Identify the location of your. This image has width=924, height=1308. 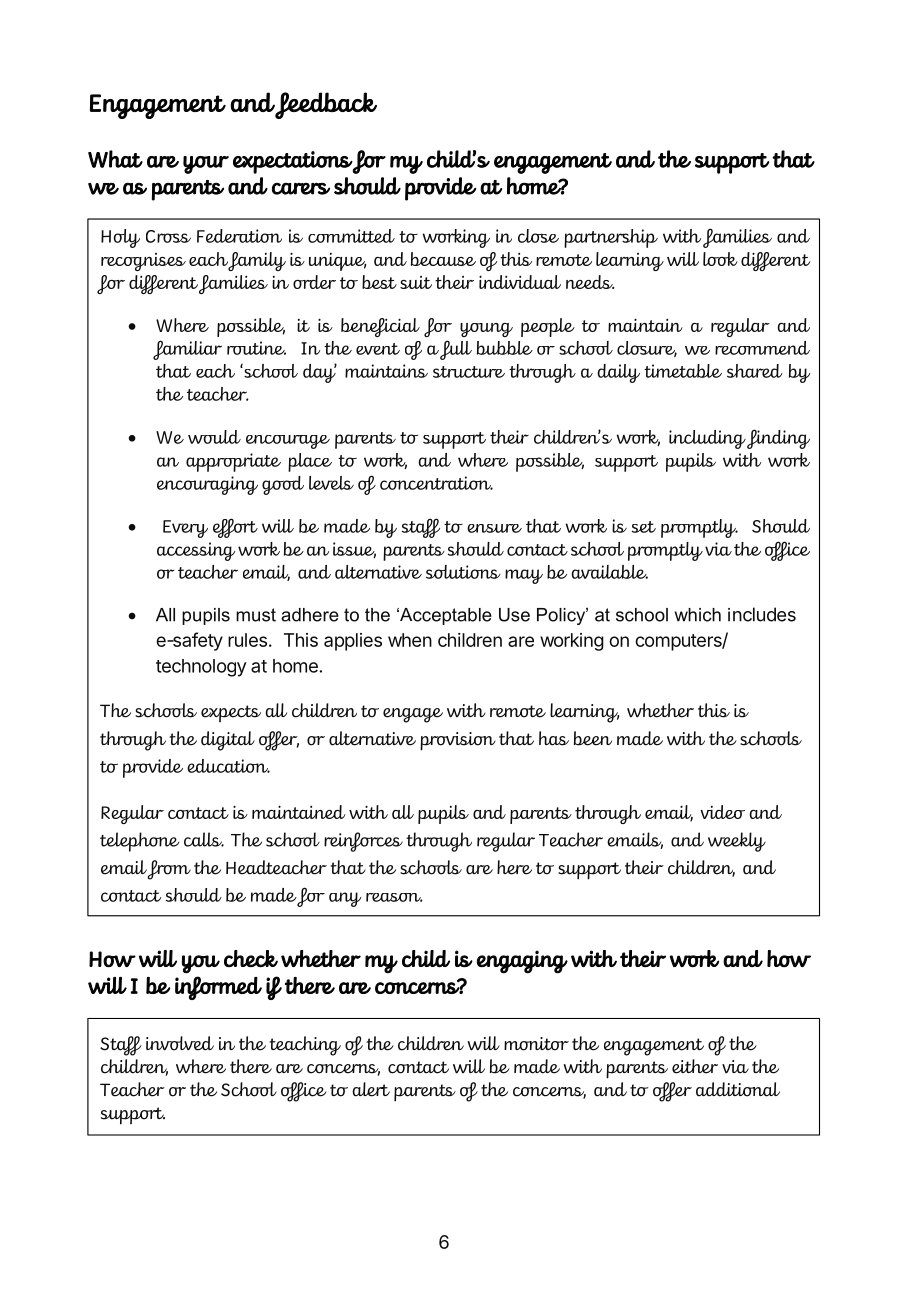
(206, 165).
